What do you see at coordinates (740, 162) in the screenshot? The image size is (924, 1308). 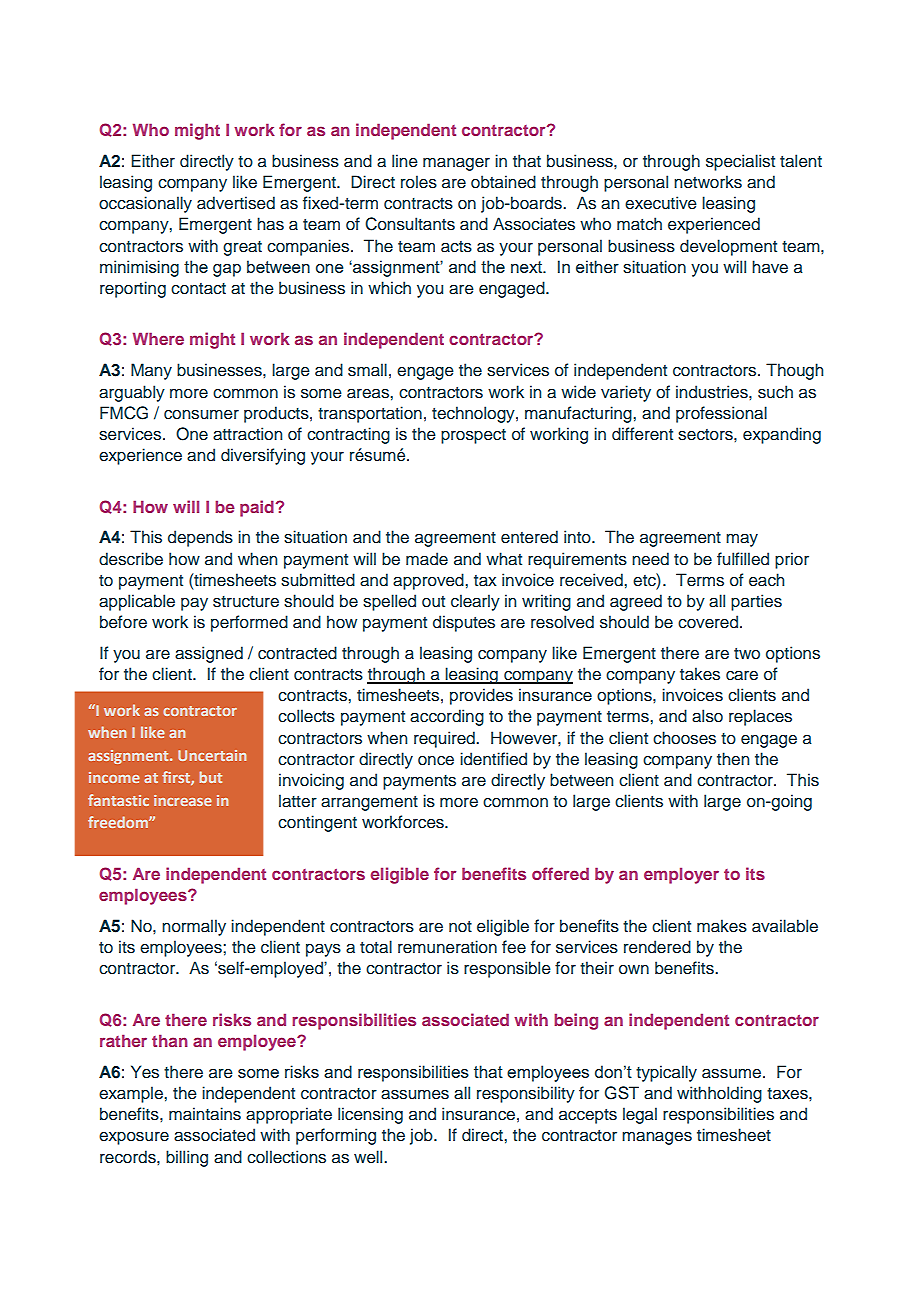 I see `specialist` at bounding box center [740, 162].
